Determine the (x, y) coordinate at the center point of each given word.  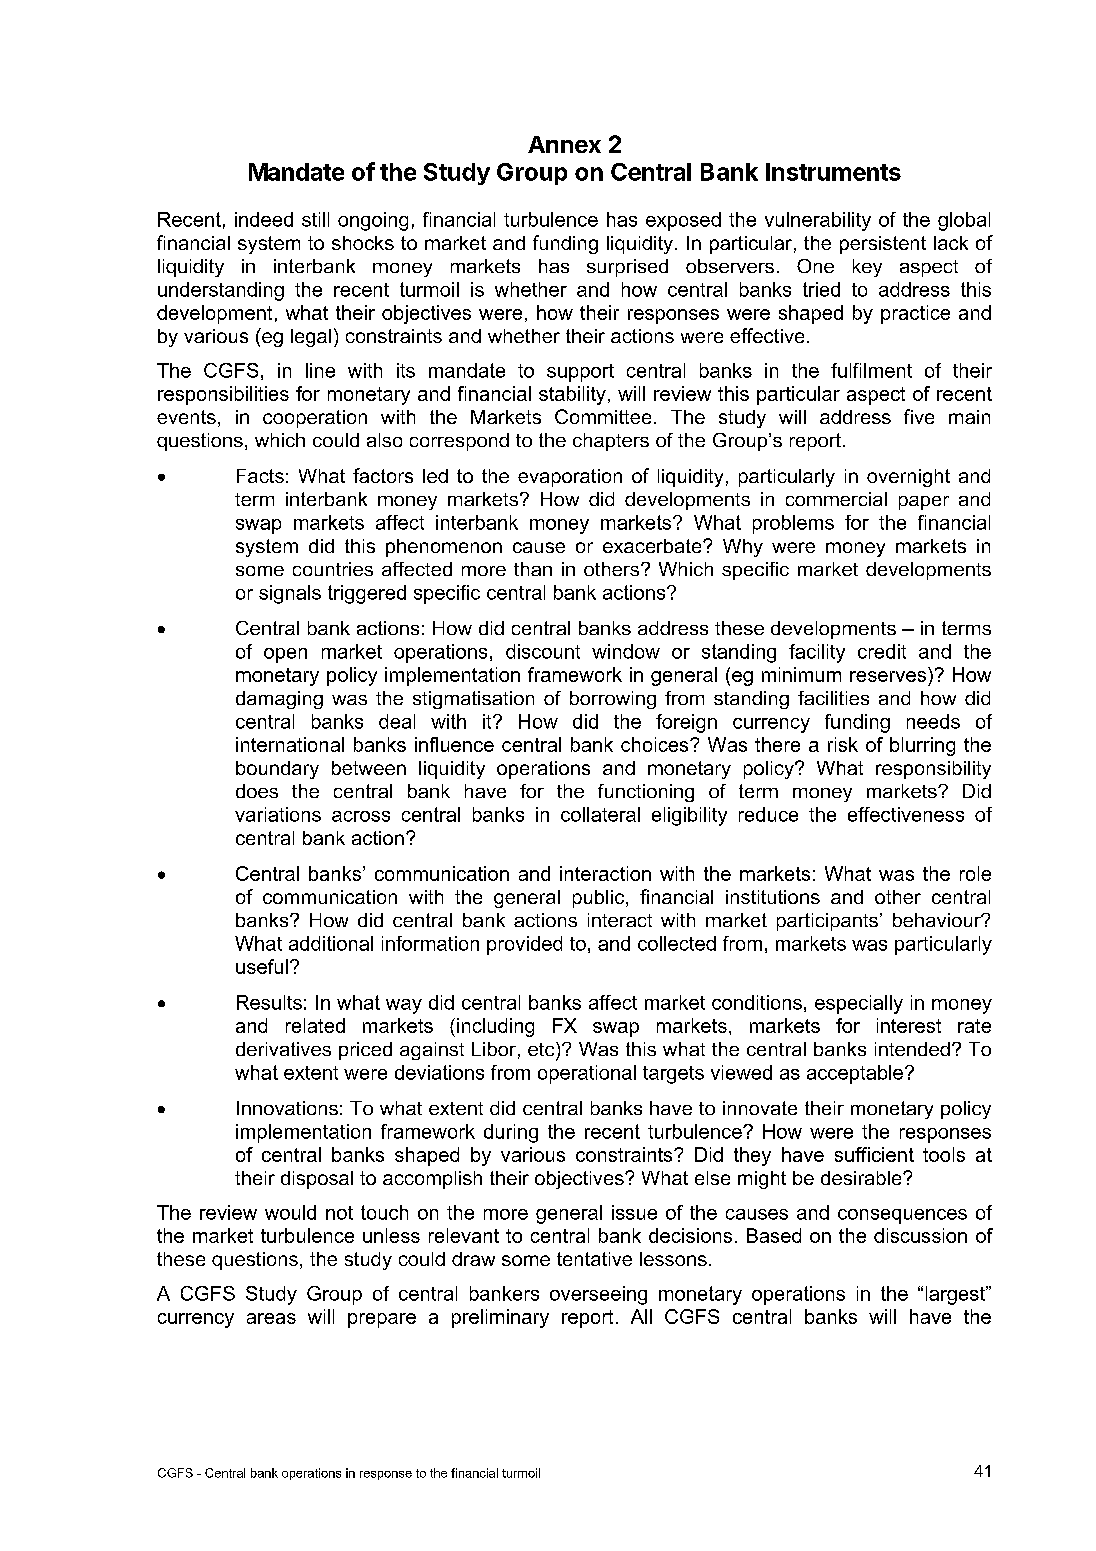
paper (924, 503)
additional (331, 943)
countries (333, 569)
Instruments (833, 172)
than (533, 569)
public (600, 899)
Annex (564, 144)
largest (956, 1295)
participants (827, 922)
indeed (264, 219)
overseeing (598, 1295)
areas (271, 1318)
